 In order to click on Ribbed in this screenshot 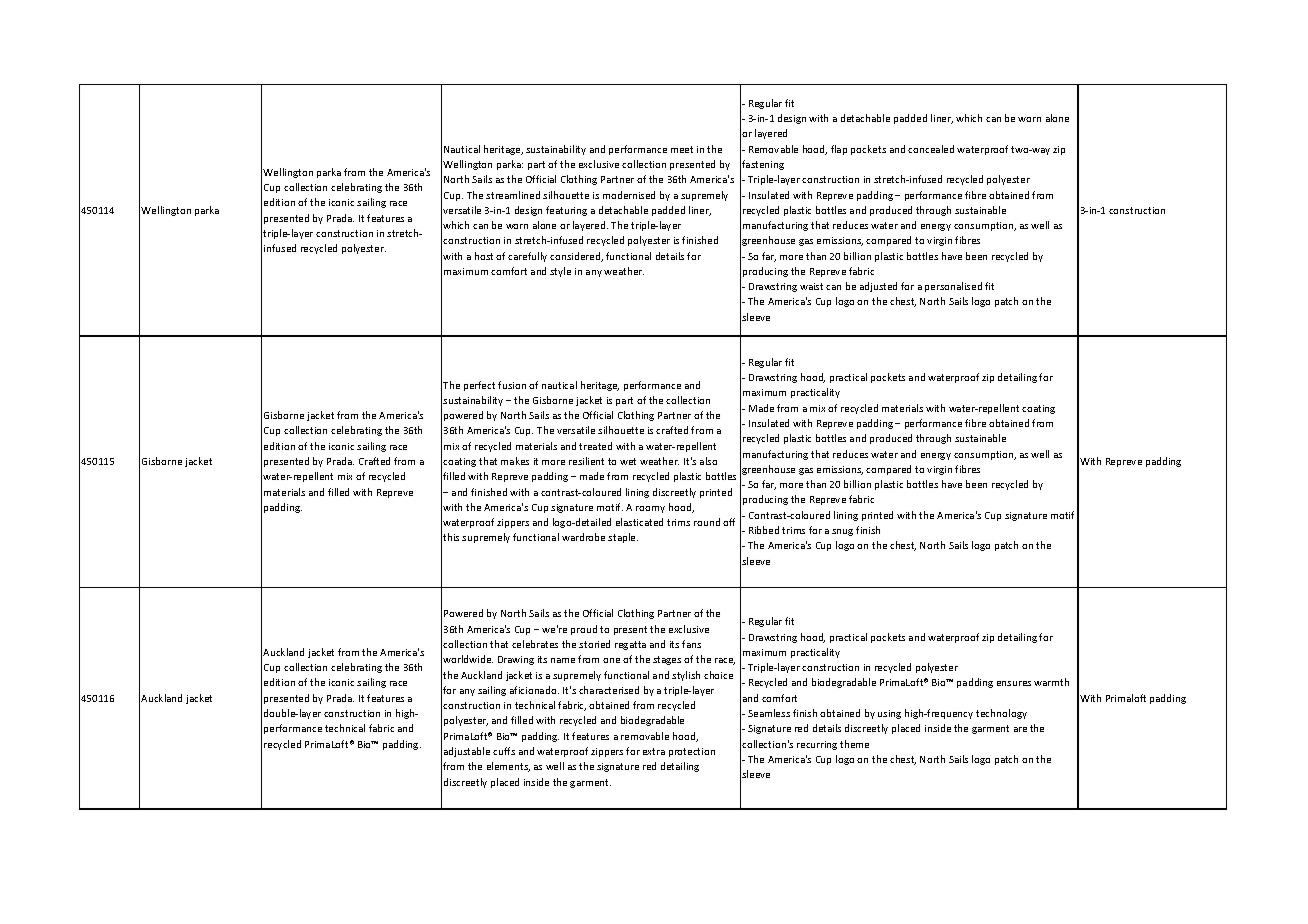, I will do `click(764, 530)`.
